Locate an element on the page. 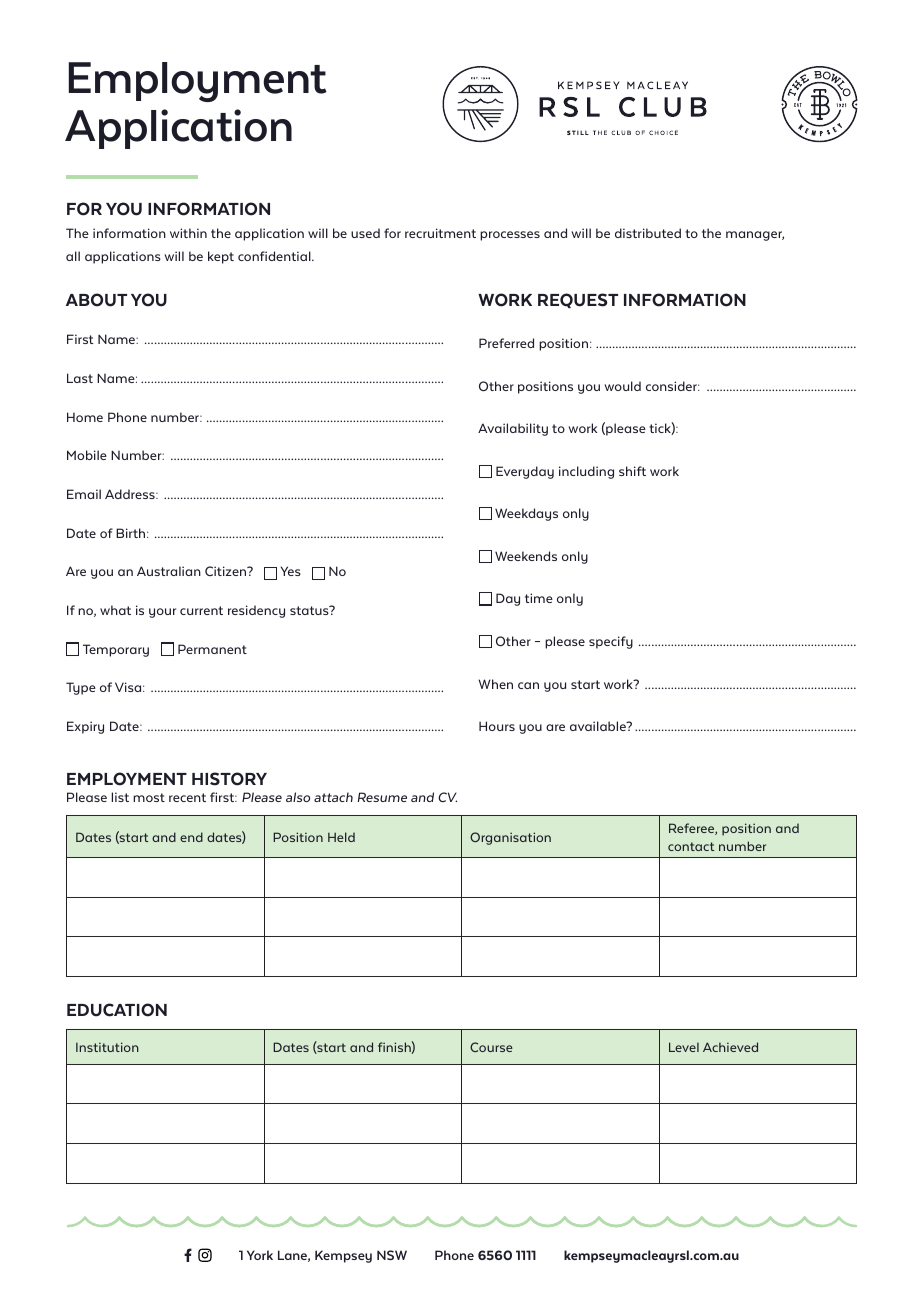 Image resolution: width=924 pixels, height=1308 pixels. recruitment is located at coordinates (440, 233).
